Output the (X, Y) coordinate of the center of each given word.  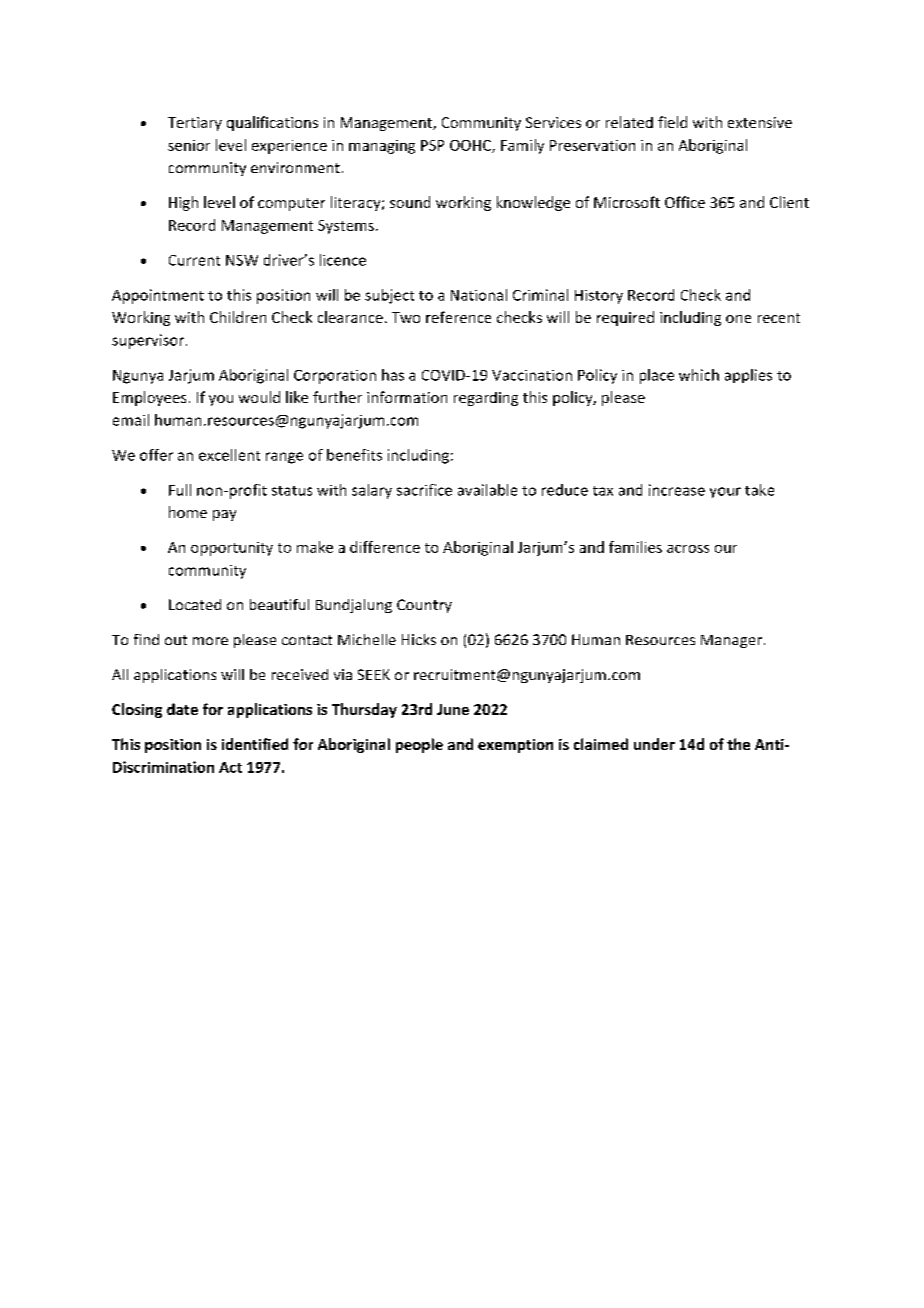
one (738, 319)
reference (458, 317)
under (654, 744)
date (182, 709)
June (453, 709)
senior (189, 145)
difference (385, 547)
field (672, 122)
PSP (432, 145)
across (688, 549)
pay (224, 515)
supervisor (148, 341)
